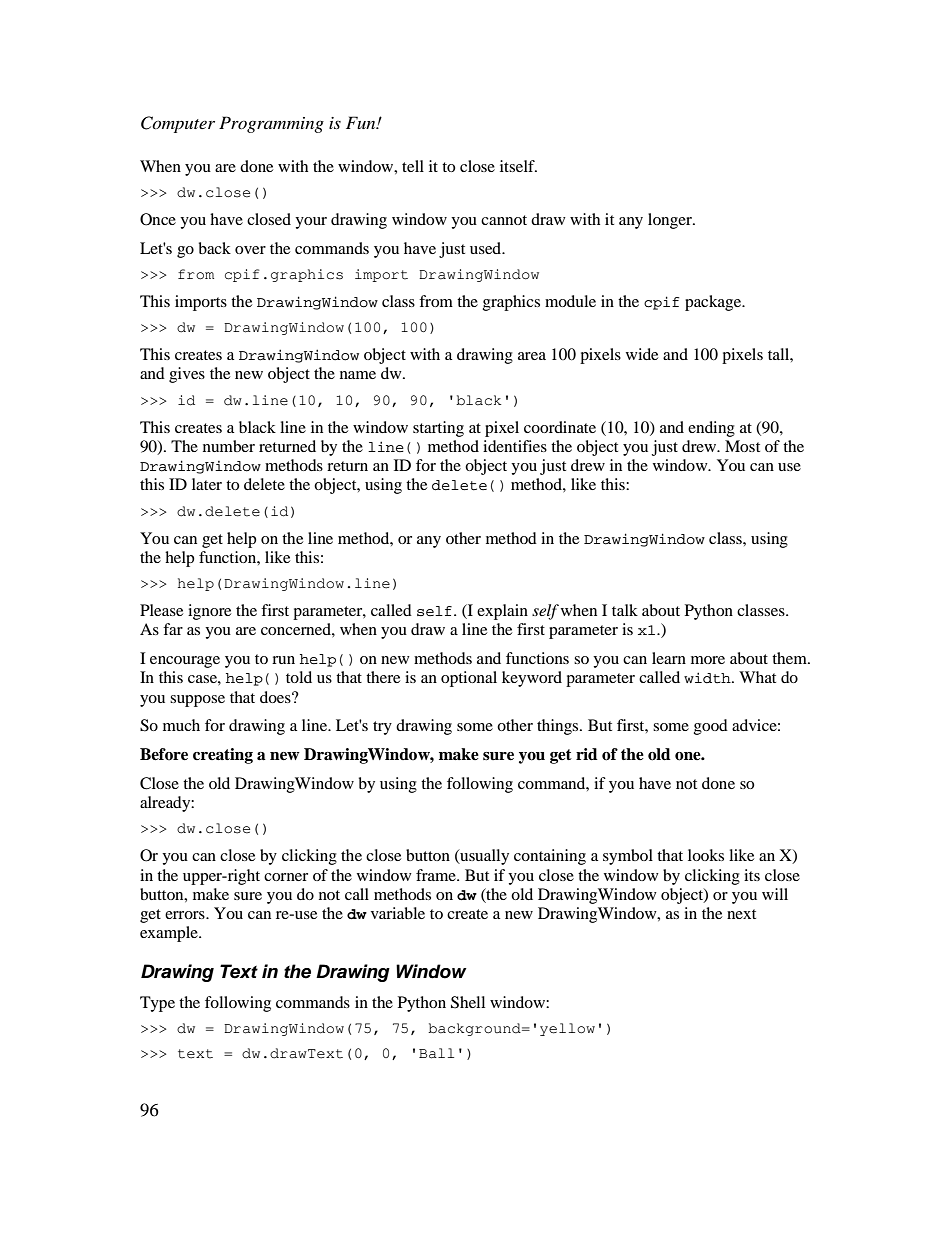 This screenshot has height=1233, width=952. What do you see at coordinates (671, 221) in the screenshot?
I see `longer` at bounding box center [671, 221].
